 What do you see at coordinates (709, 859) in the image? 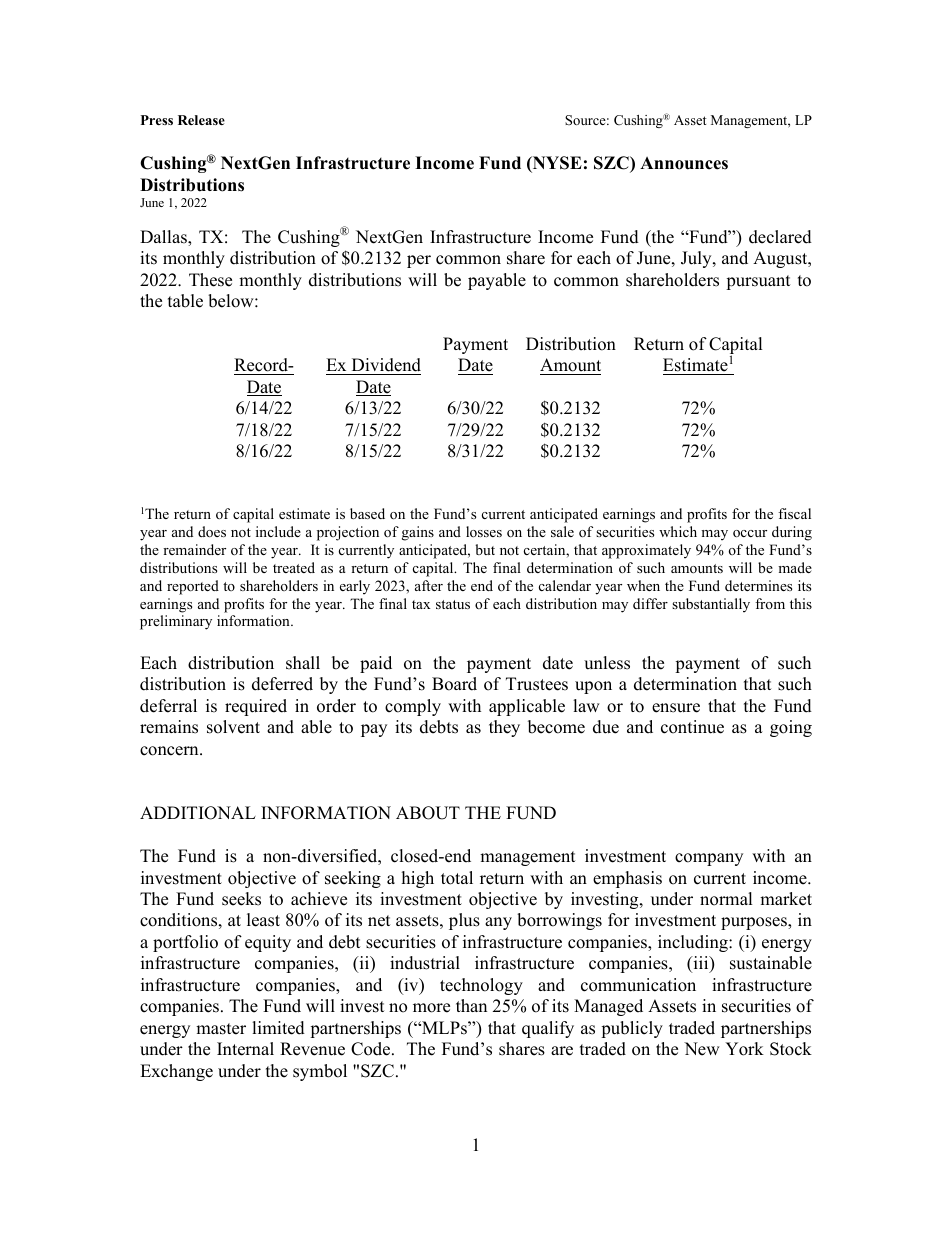
I see `company` at bounding box center [709, 859].
